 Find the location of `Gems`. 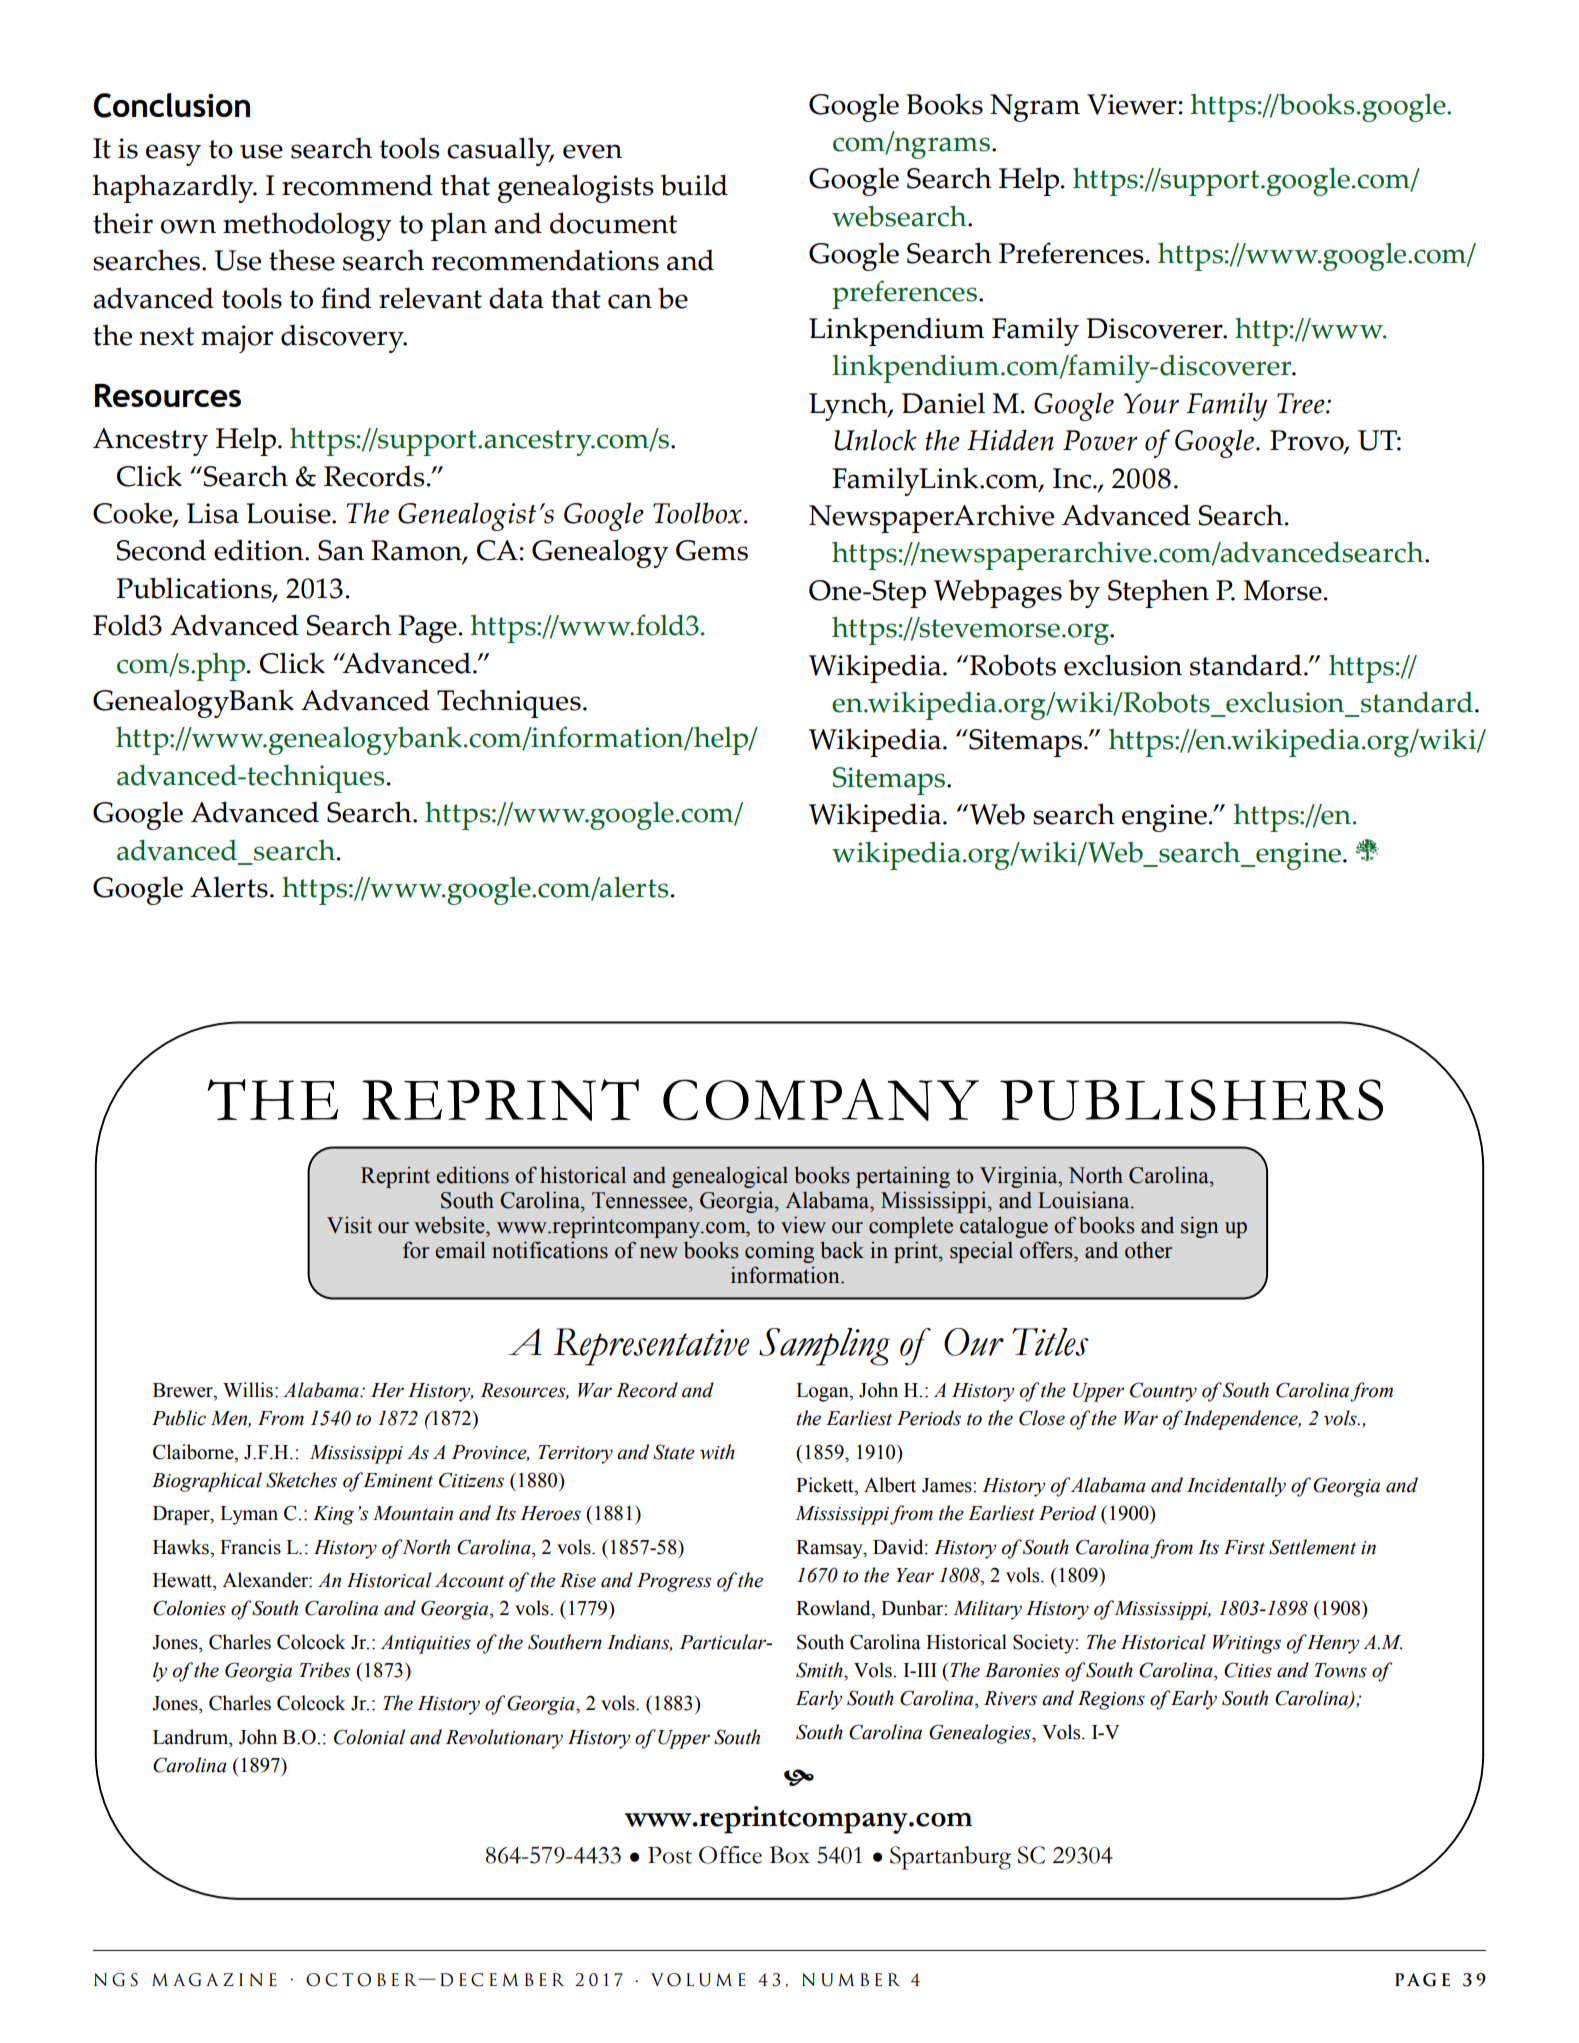

Gems is located at coordinates (712, 550).
